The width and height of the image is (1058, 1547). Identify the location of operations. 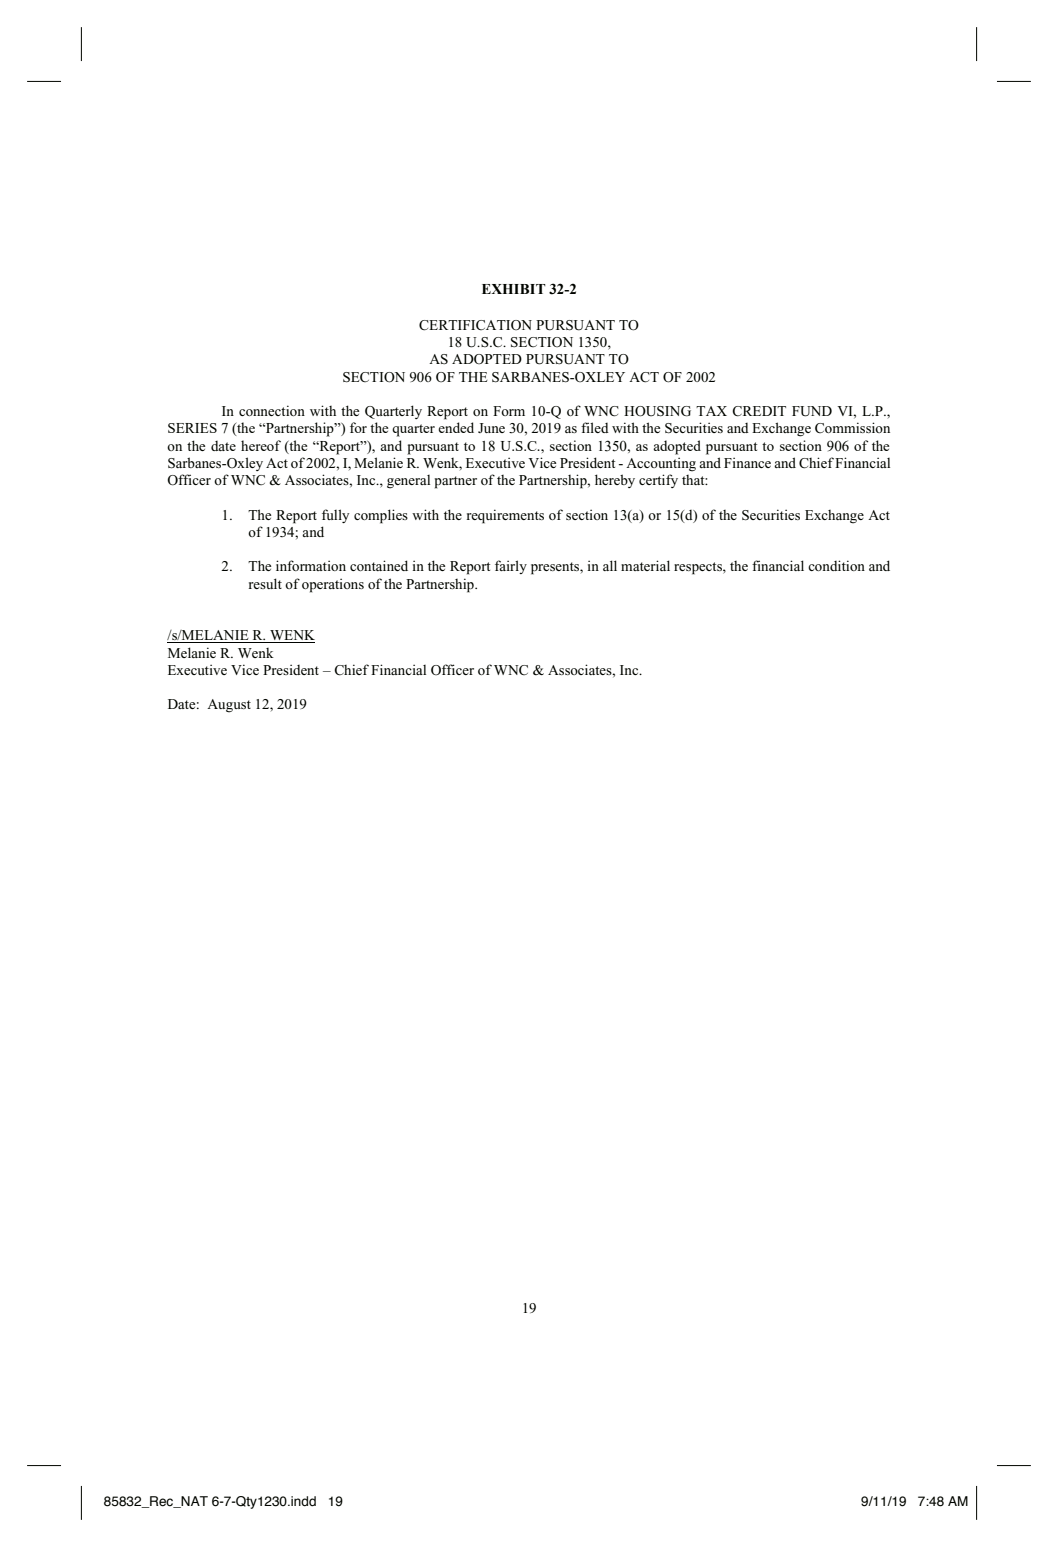
(333, 585).
